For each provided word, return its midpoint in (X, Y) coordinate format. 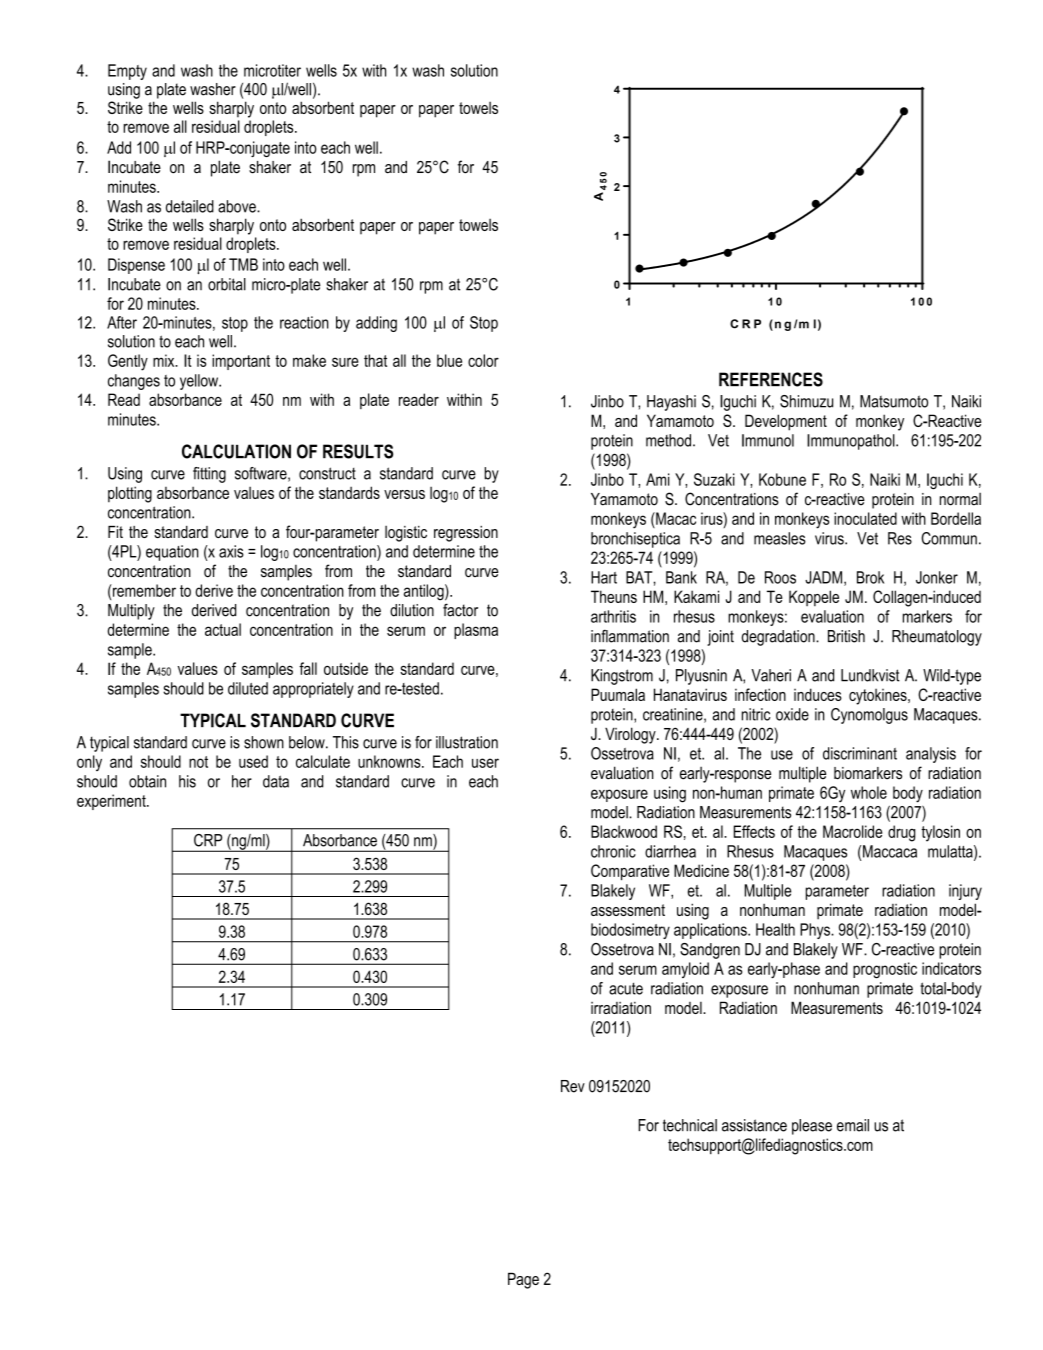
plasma (476, 631)
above (238, 206)
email (853, 1125)
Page (523, 1280)
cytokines (879, 696)
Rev (573, 1086)
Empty (127, 72)
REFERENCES (771, 379)
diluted (248, 688)
